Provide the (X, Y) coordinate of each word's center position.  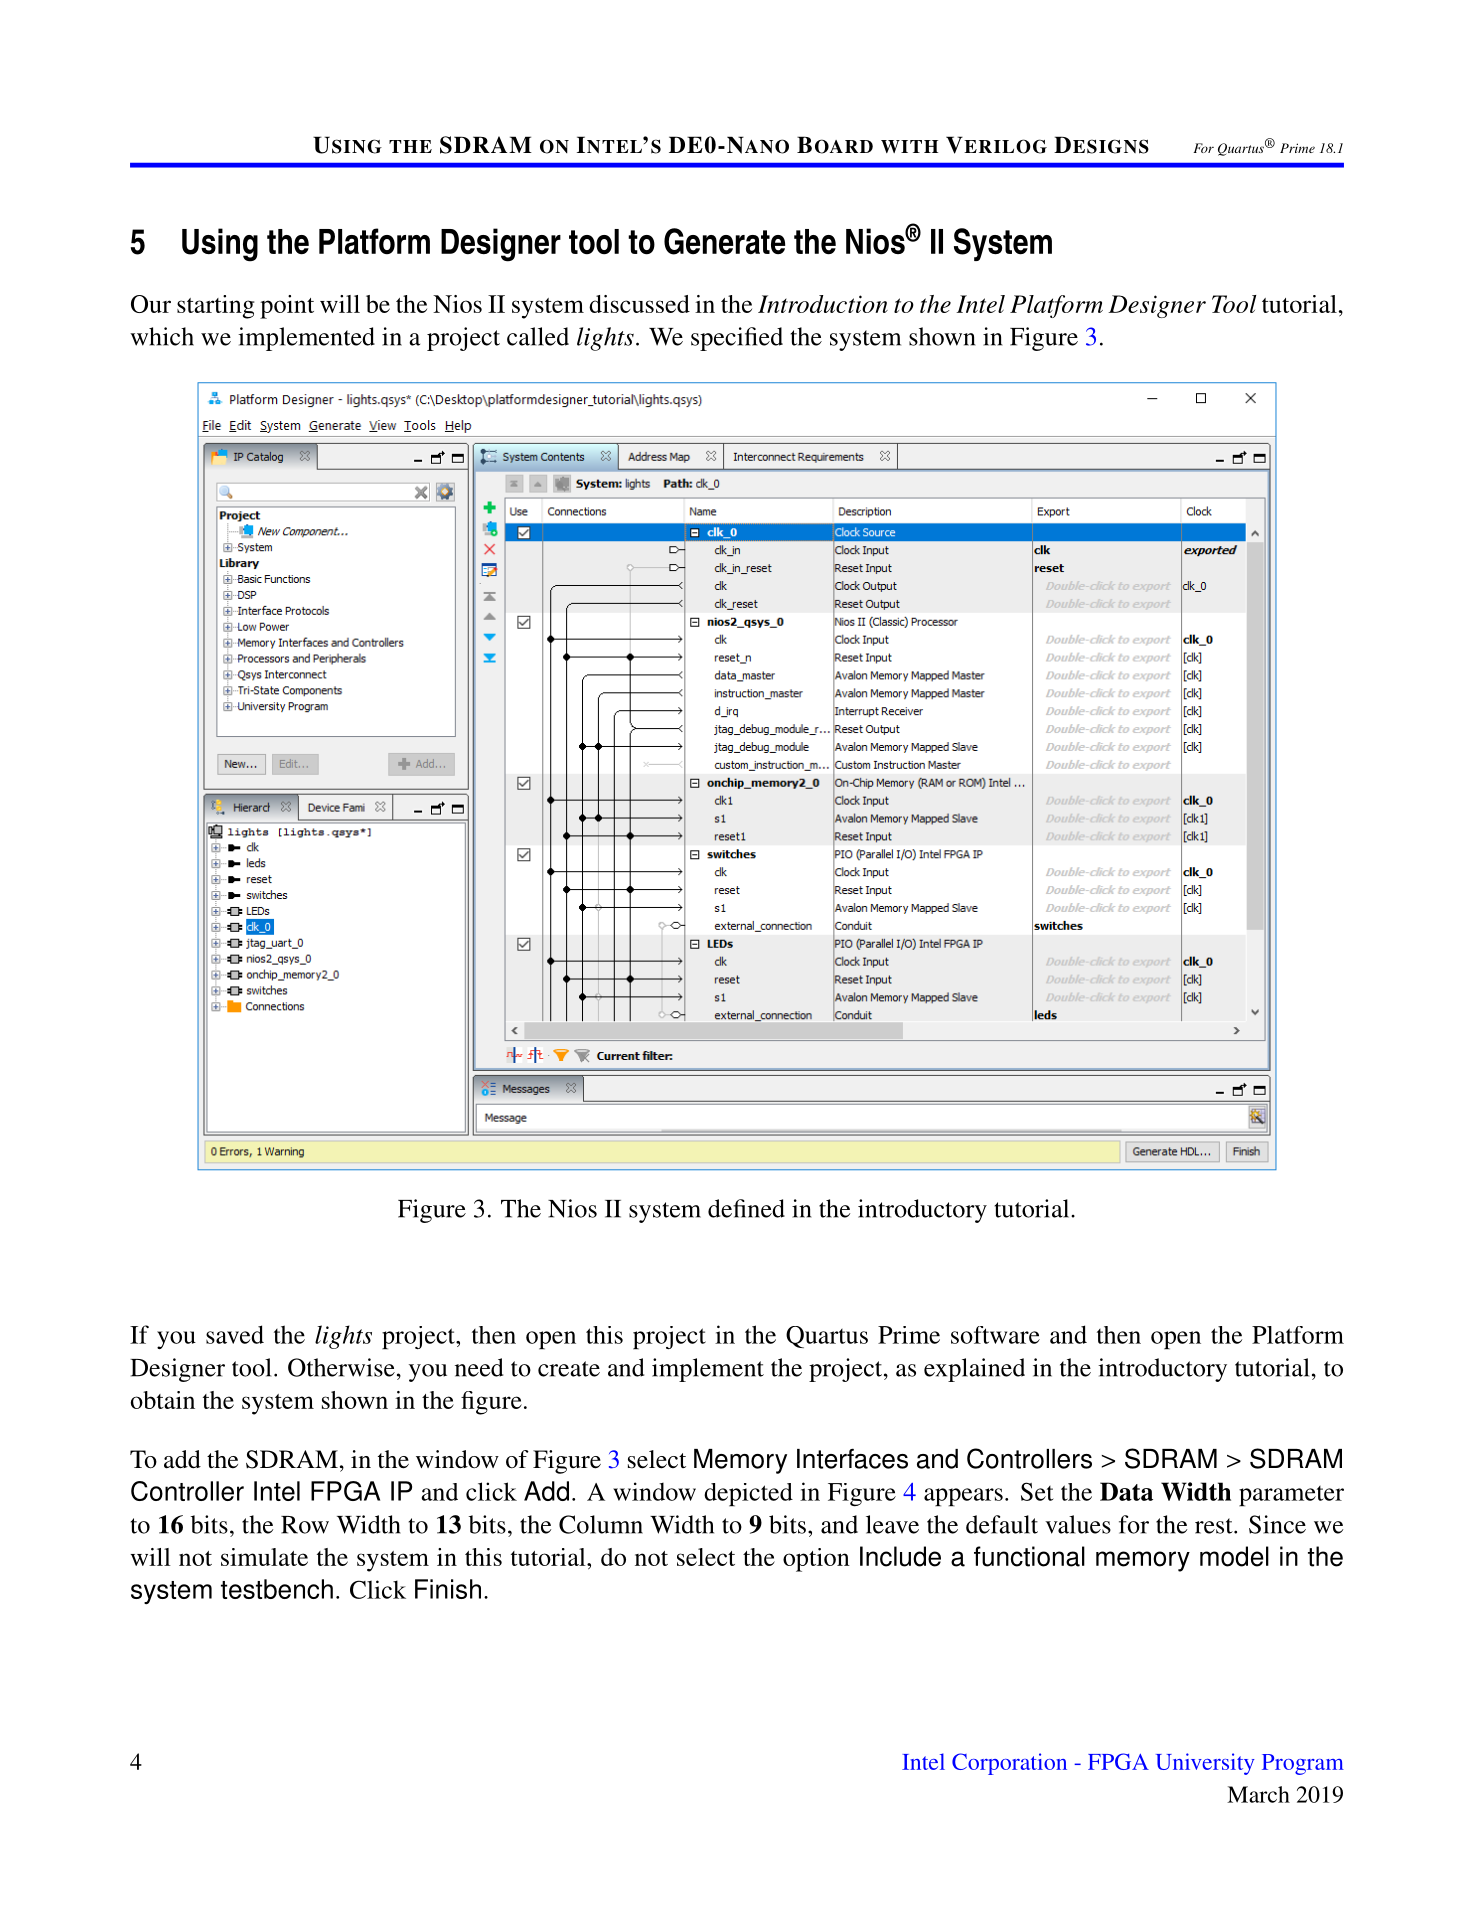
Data (1126, 1491)
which (162, 336)
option (816, 1560)
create (569, 1369)
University (1205, 1764)
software (995, 1335)
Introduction (823, 304)
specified (737, 339)
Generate (724, 241)
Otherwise (341, 1367)
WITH (909, 146)
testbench (277, 1589)
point (287, 307)
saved (235, 1334)
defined (746, 1208)
